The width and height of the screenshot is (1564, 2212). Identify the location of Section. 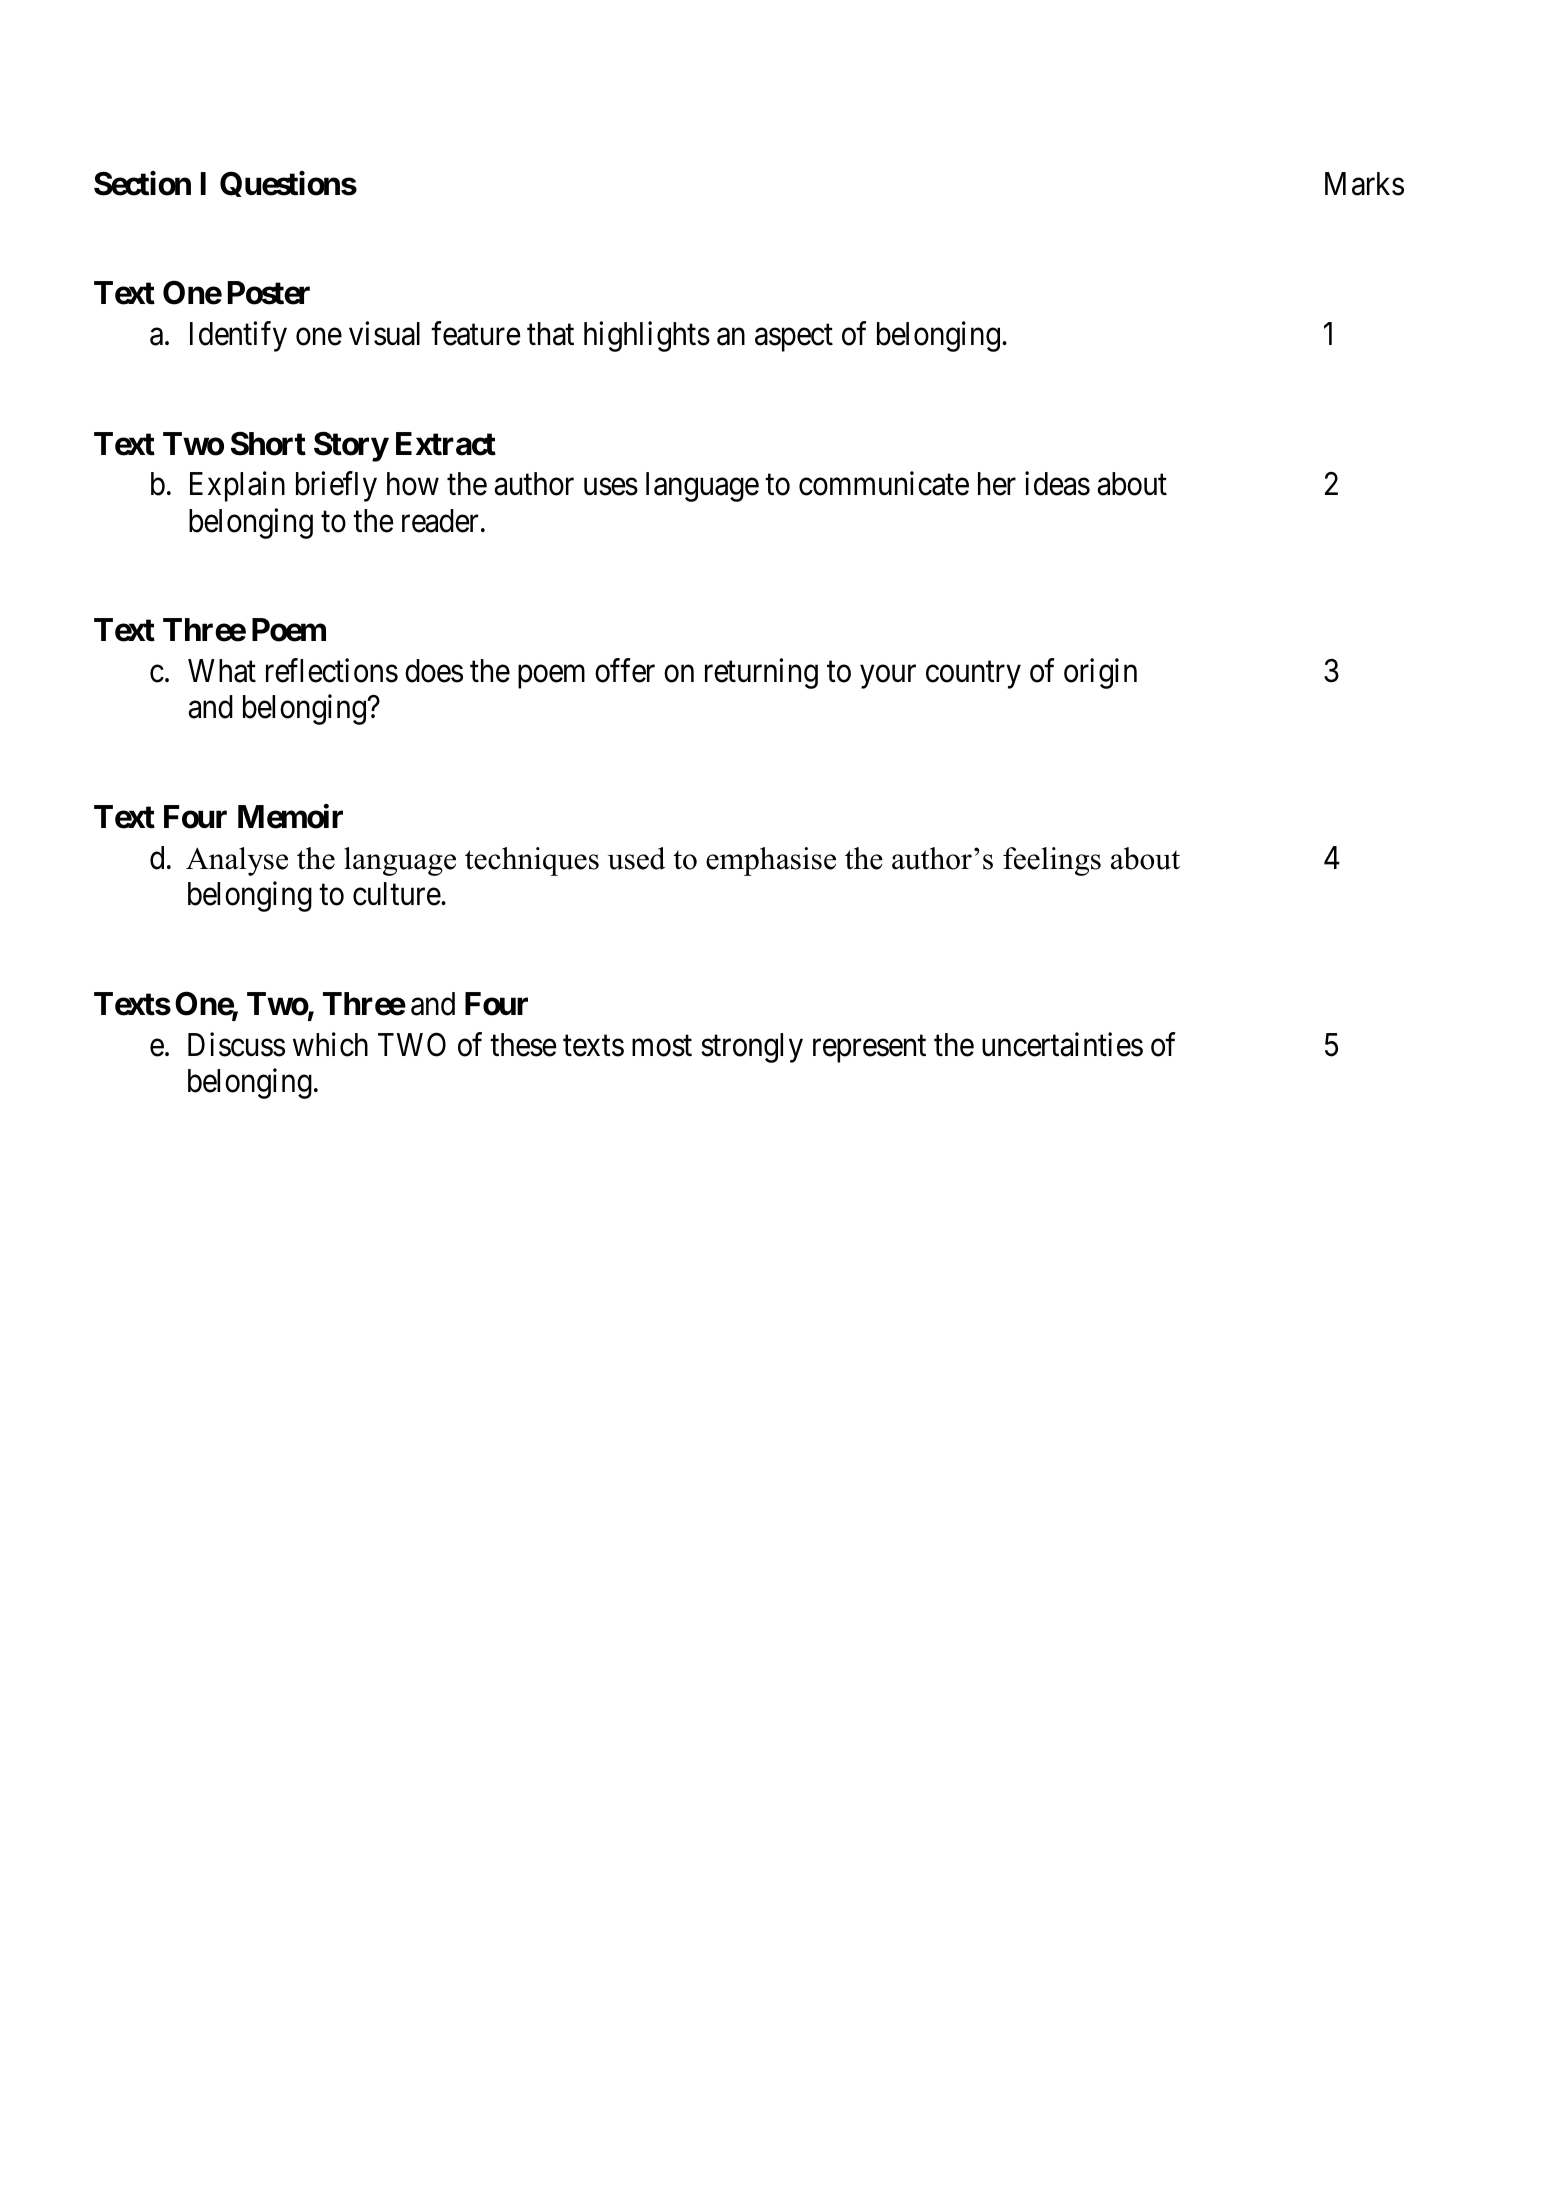
(142, 183).
